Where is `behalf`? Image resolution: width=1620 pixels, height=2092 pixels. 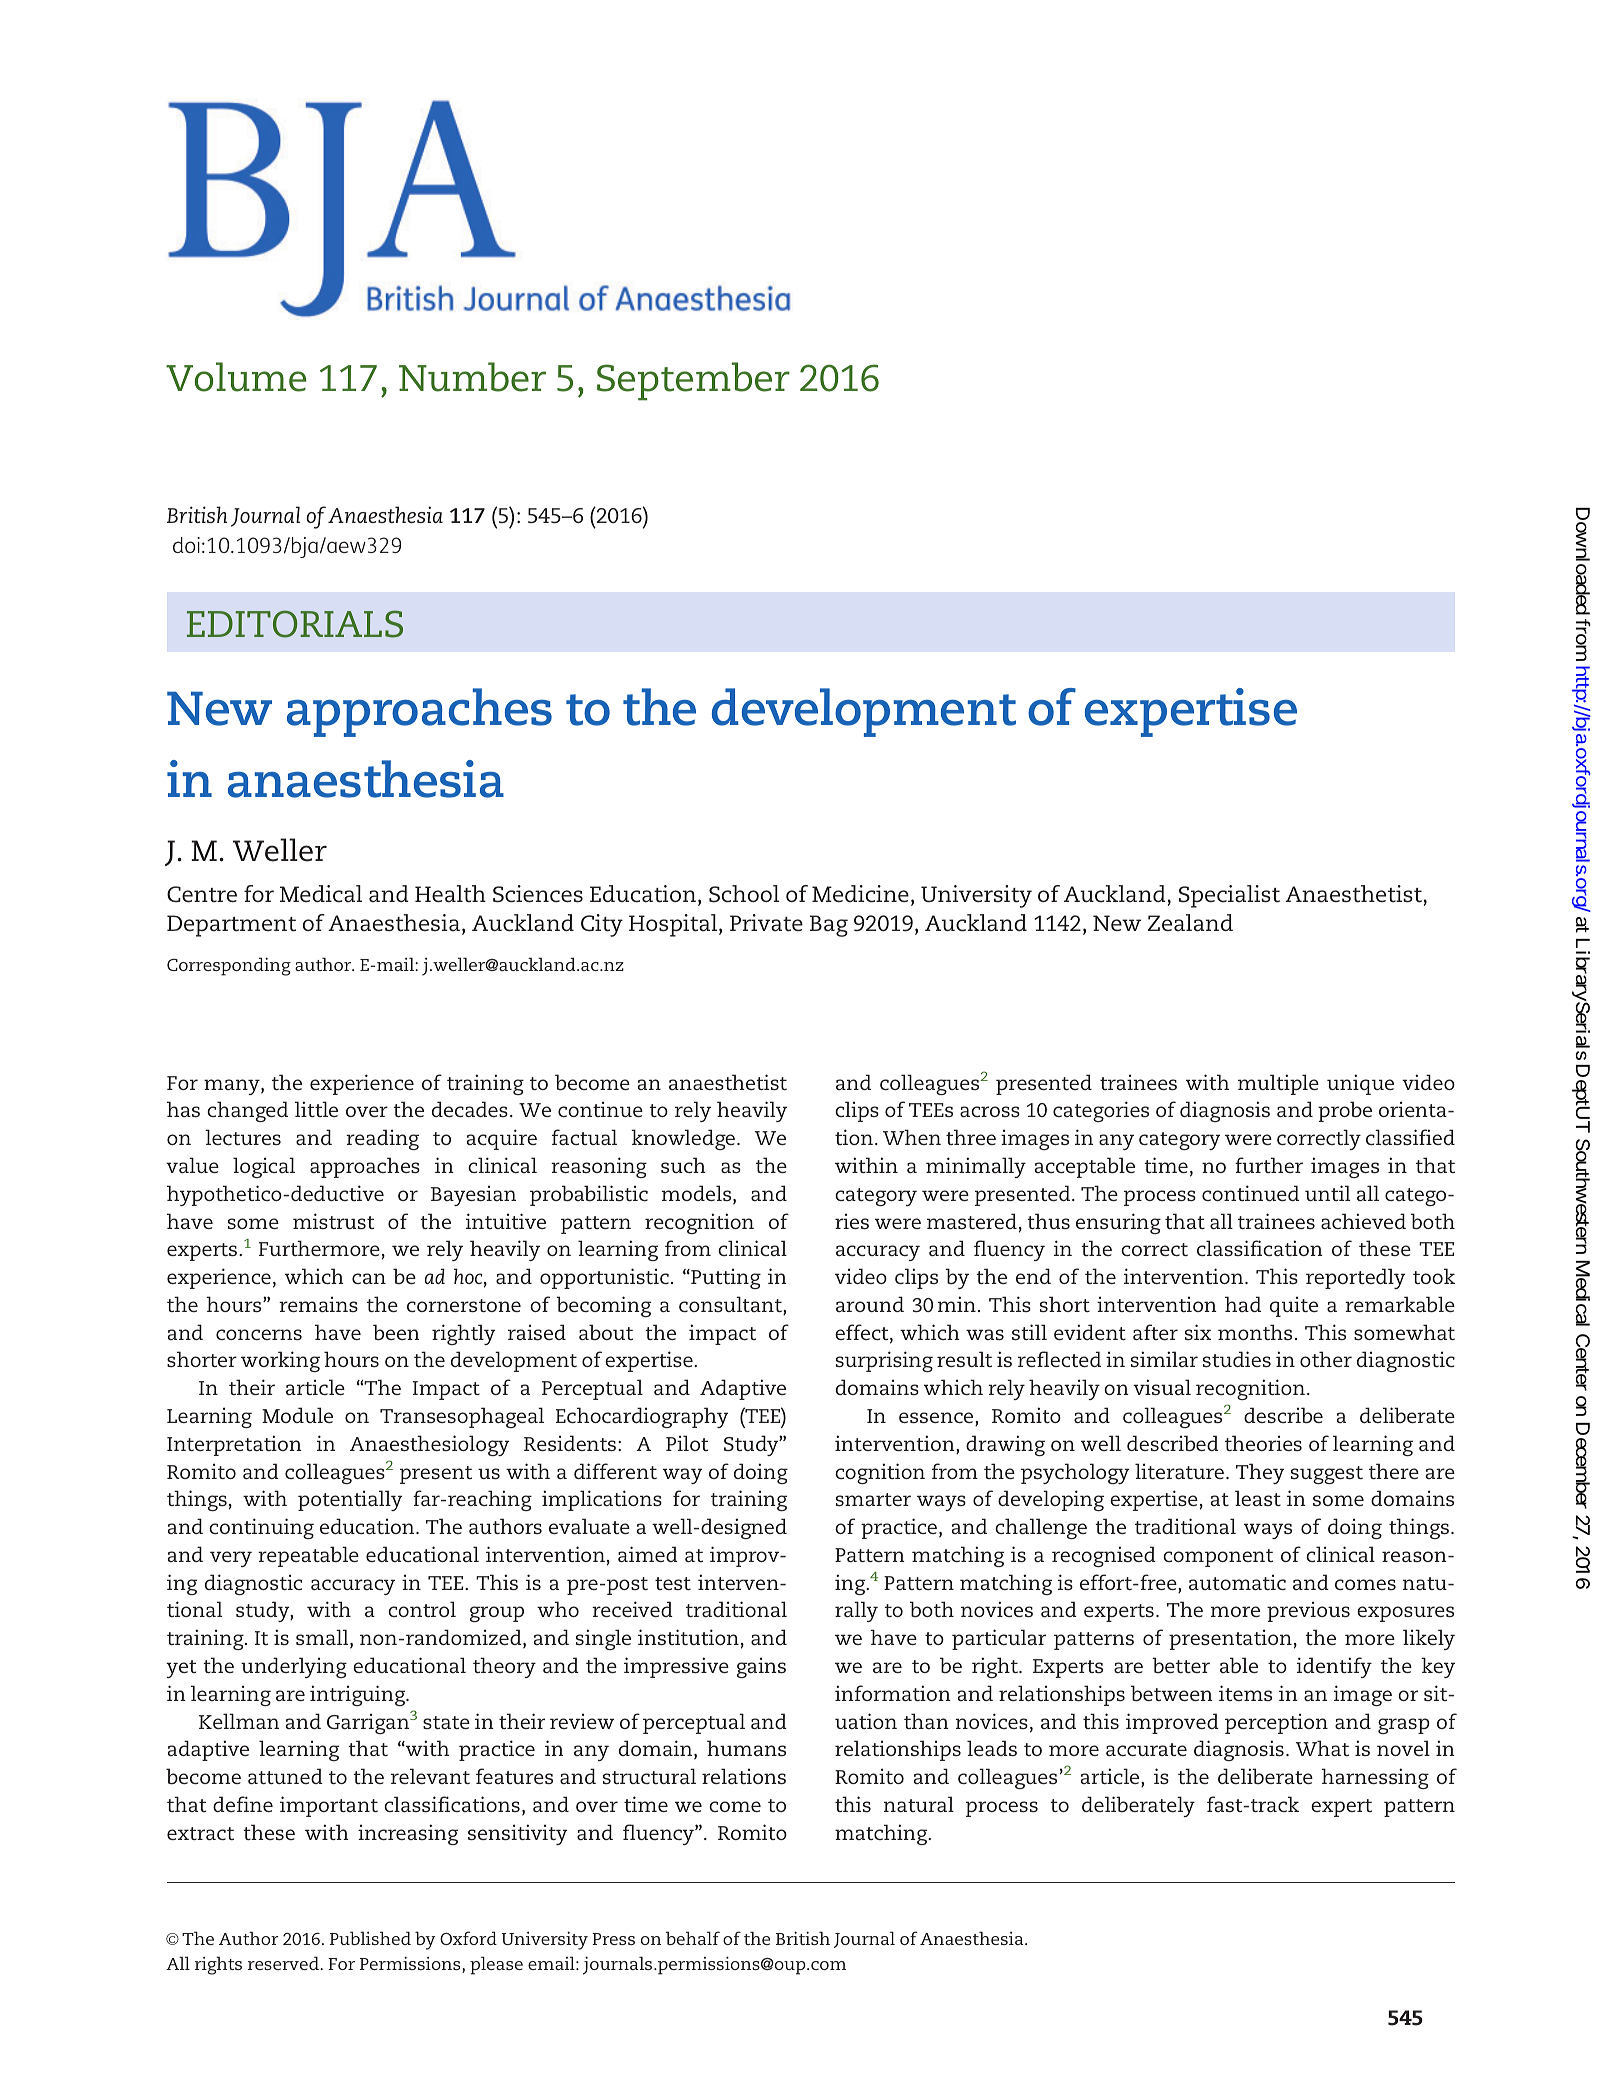 behalf is located at coordinates (693, 1938).
